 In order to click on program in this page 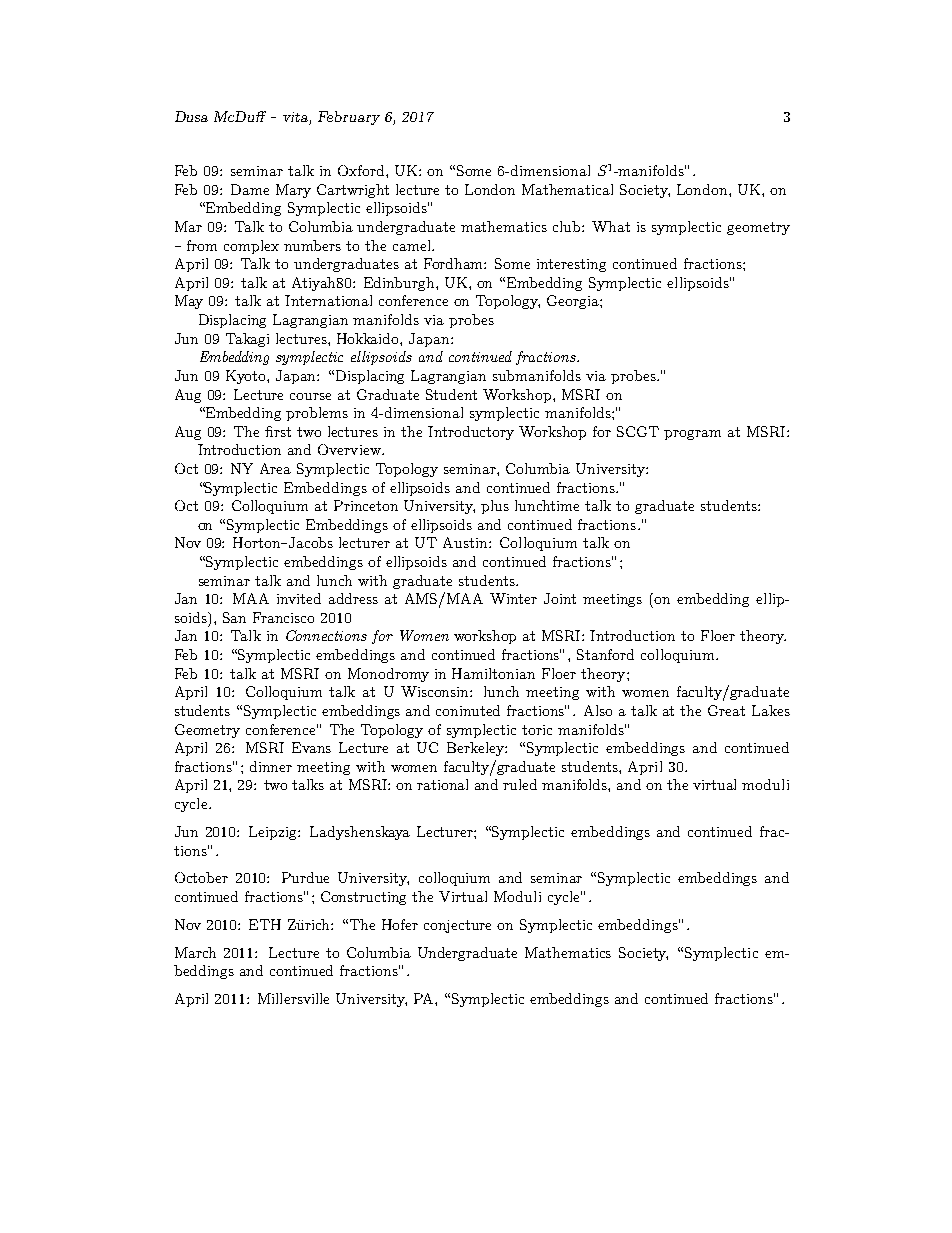, I will do `click(692, 435)`.
